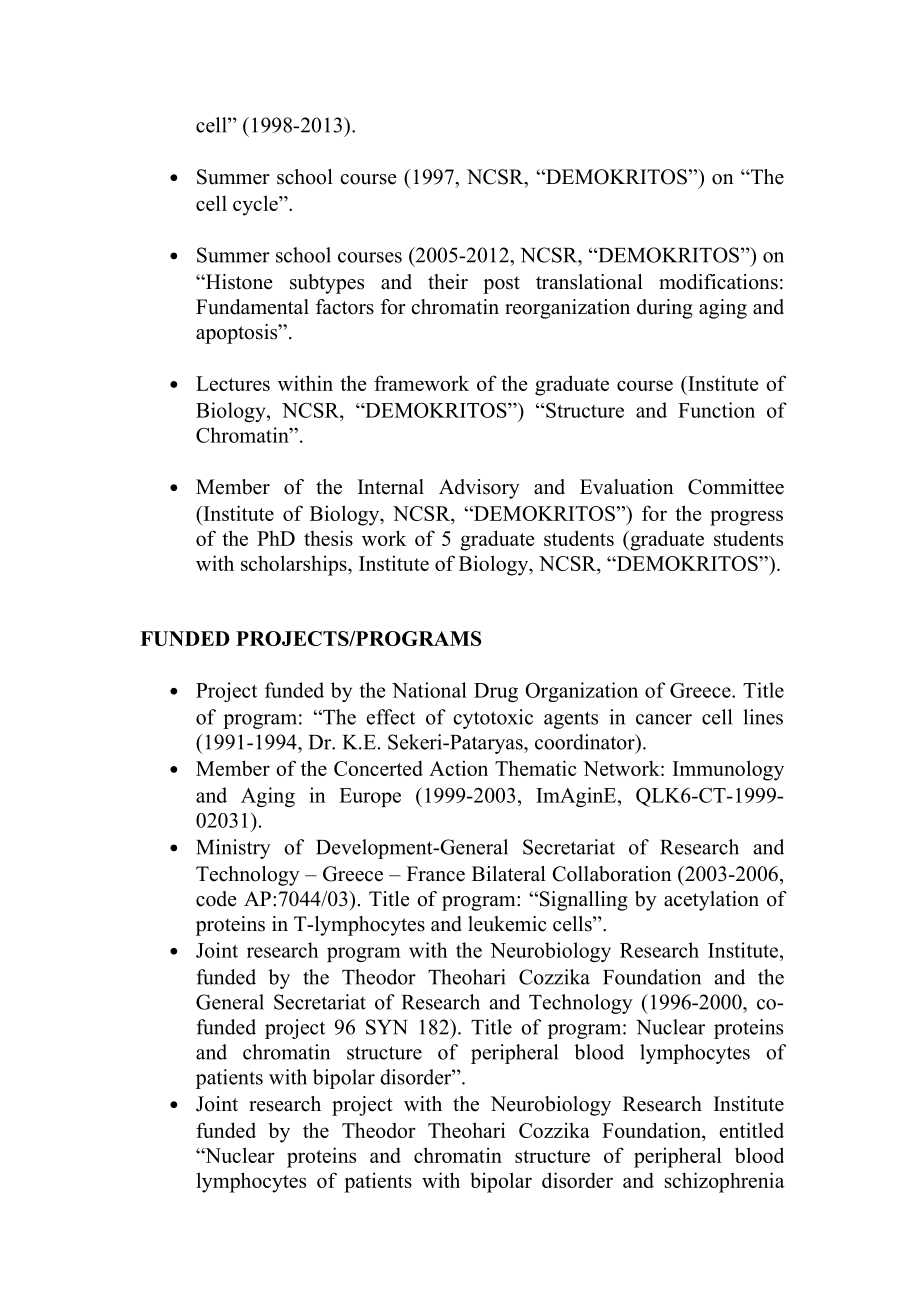 The height and width of the page is (1308, 924). I want to click on post, so click(501, 285).
